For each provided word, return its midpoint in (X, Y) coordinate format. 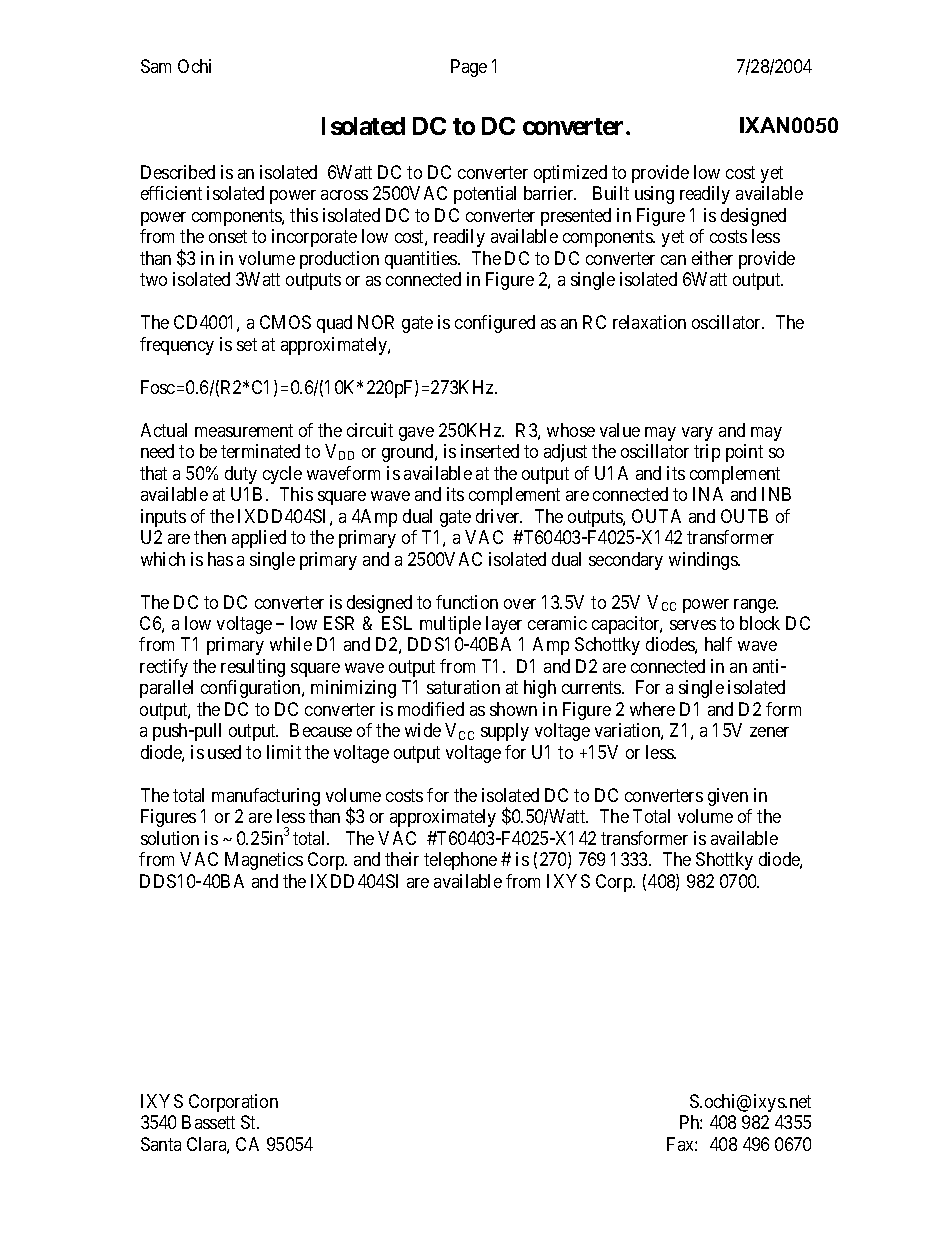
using (654, 195)
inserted (490, 451)
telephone (460, 861)
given (728, 797)
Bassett (208, 1122)
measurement (244, 430)
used (224, 752)
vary (697, 434)
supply (505, 732)
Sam (156, 66)
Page (469, 68)
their (402, 859)
